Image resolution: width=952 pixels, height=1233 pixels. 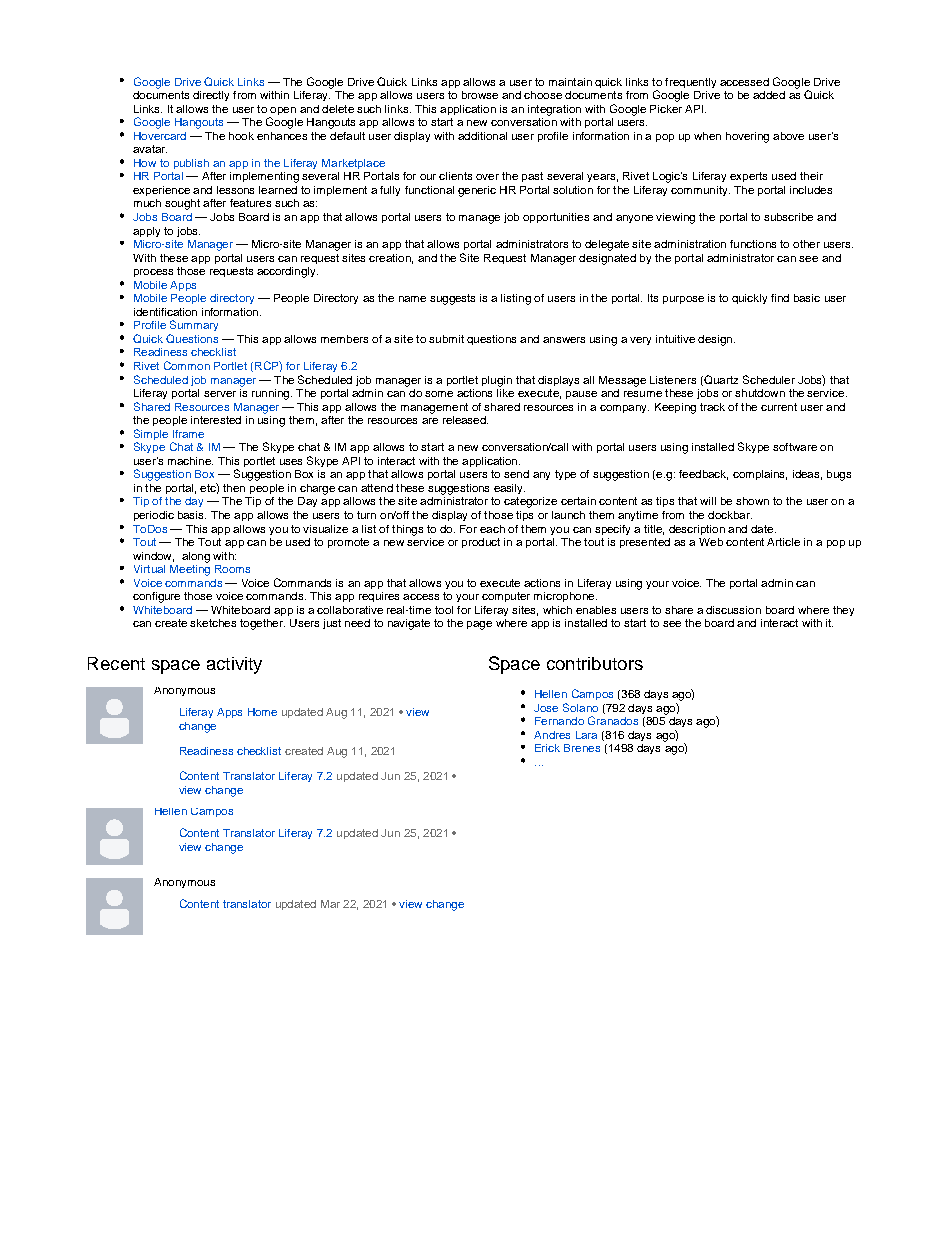 I want to click on each, so click(x=492, y=529).
